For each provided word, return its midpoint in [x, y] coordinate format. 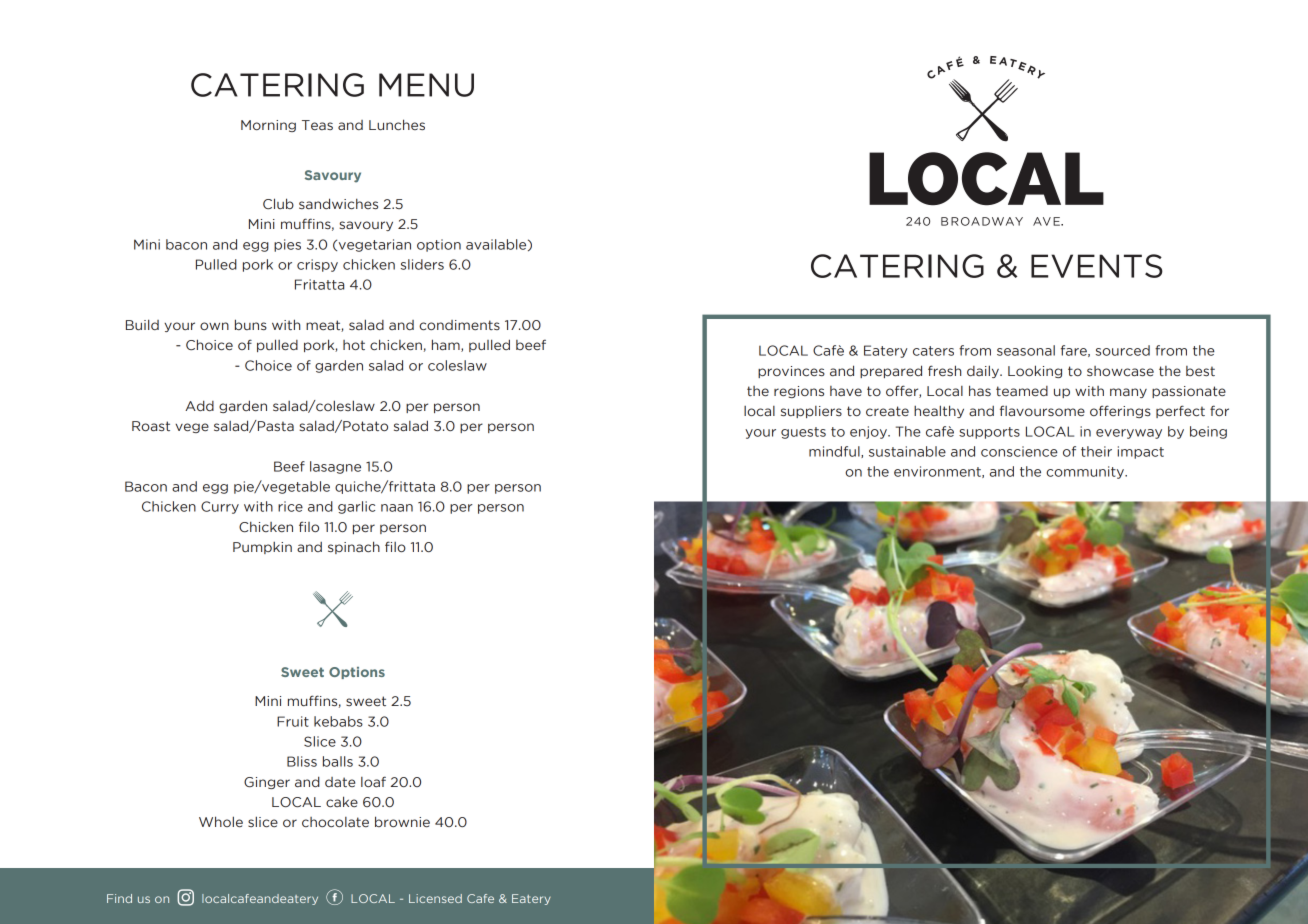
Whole [221, 822]
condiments [459, 325]
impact [1140, 452]
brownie [402, 822]
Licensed [435, 898]
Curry [220, 507]
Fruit [293, 721]
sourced [1123, 350]
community [1086, 472]
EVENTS [1097, 266]
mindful [835, 452]
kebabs [338, 721]
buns [251, 324]
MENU [426, 85]
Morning [268, 126]
